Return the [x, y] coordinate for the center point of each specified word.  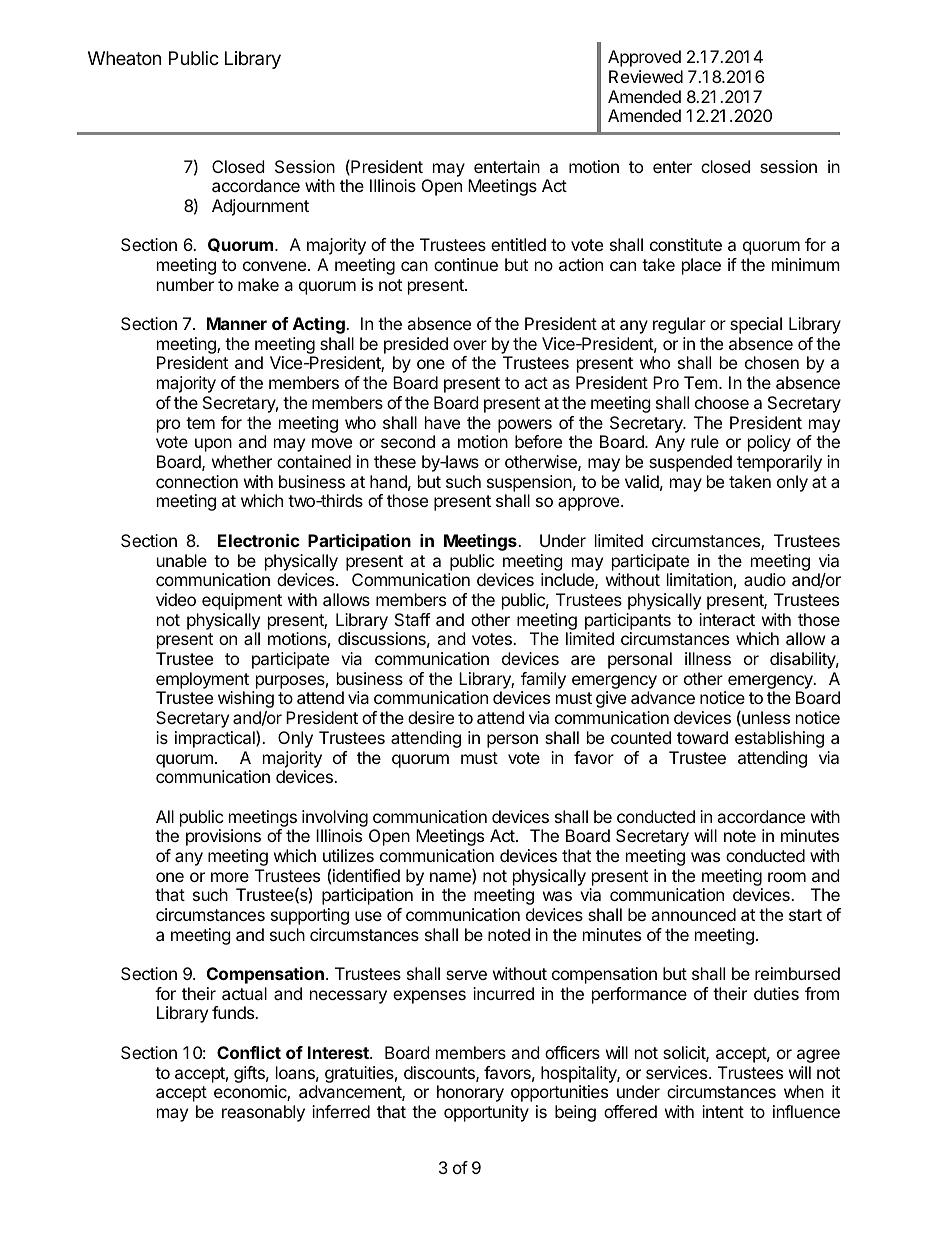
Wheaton [124, 58]
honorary [470, 1093]
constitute [686, 244]
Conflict [249, 1052]
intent [723, 1111]
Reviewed [646, 76]
